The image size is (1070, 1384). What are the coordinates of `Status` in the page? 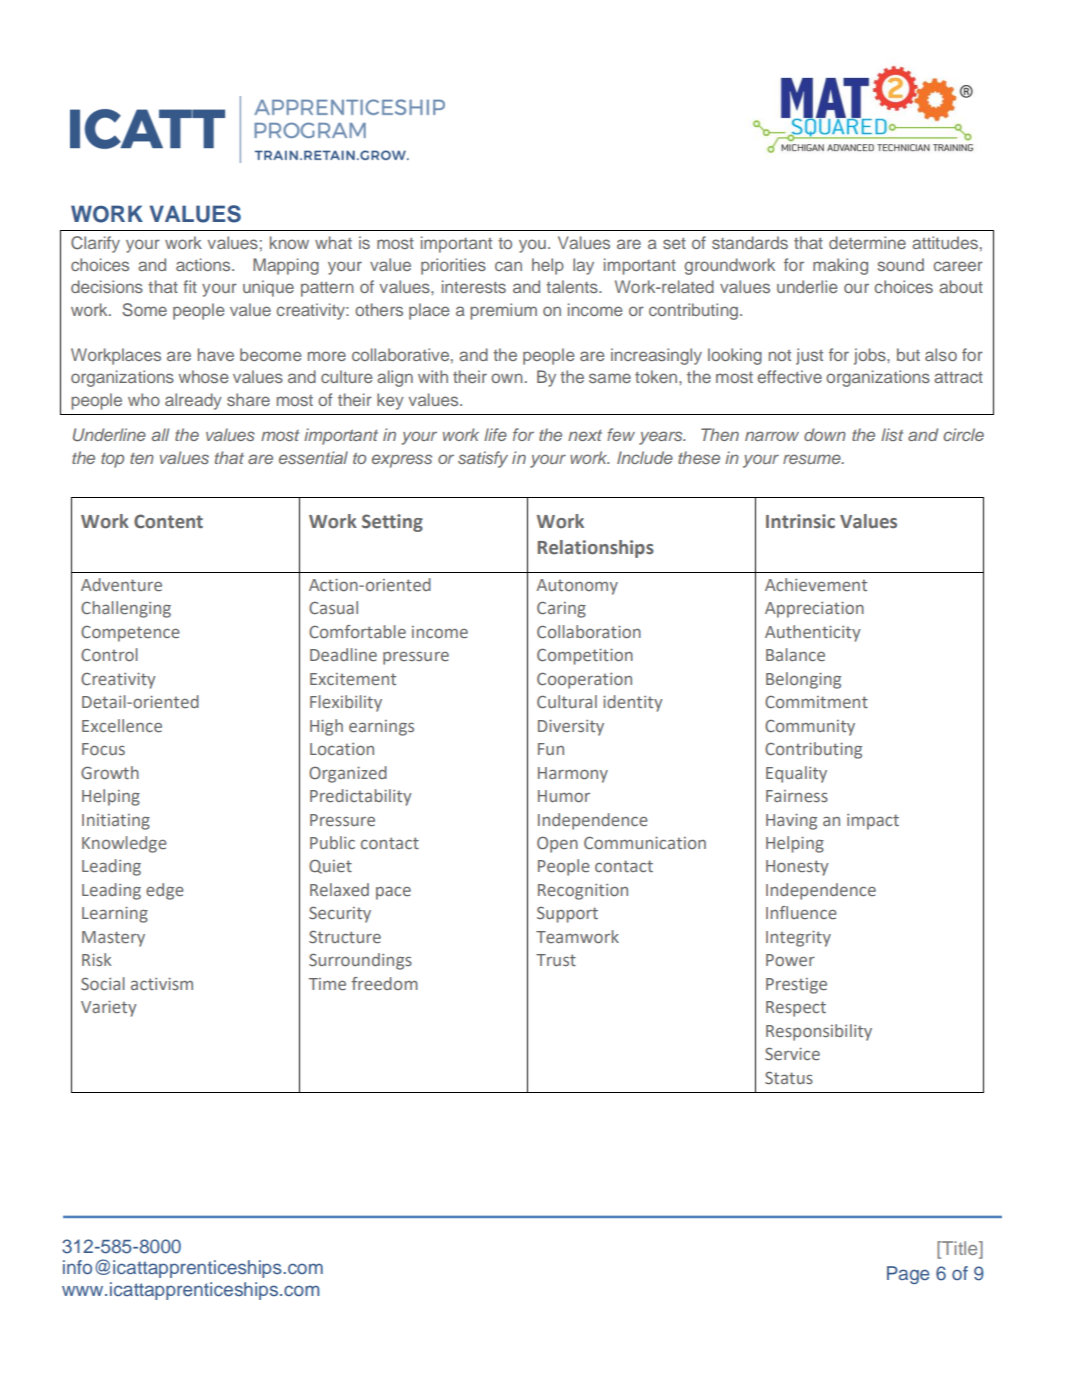 It's located at (789, 1077).
